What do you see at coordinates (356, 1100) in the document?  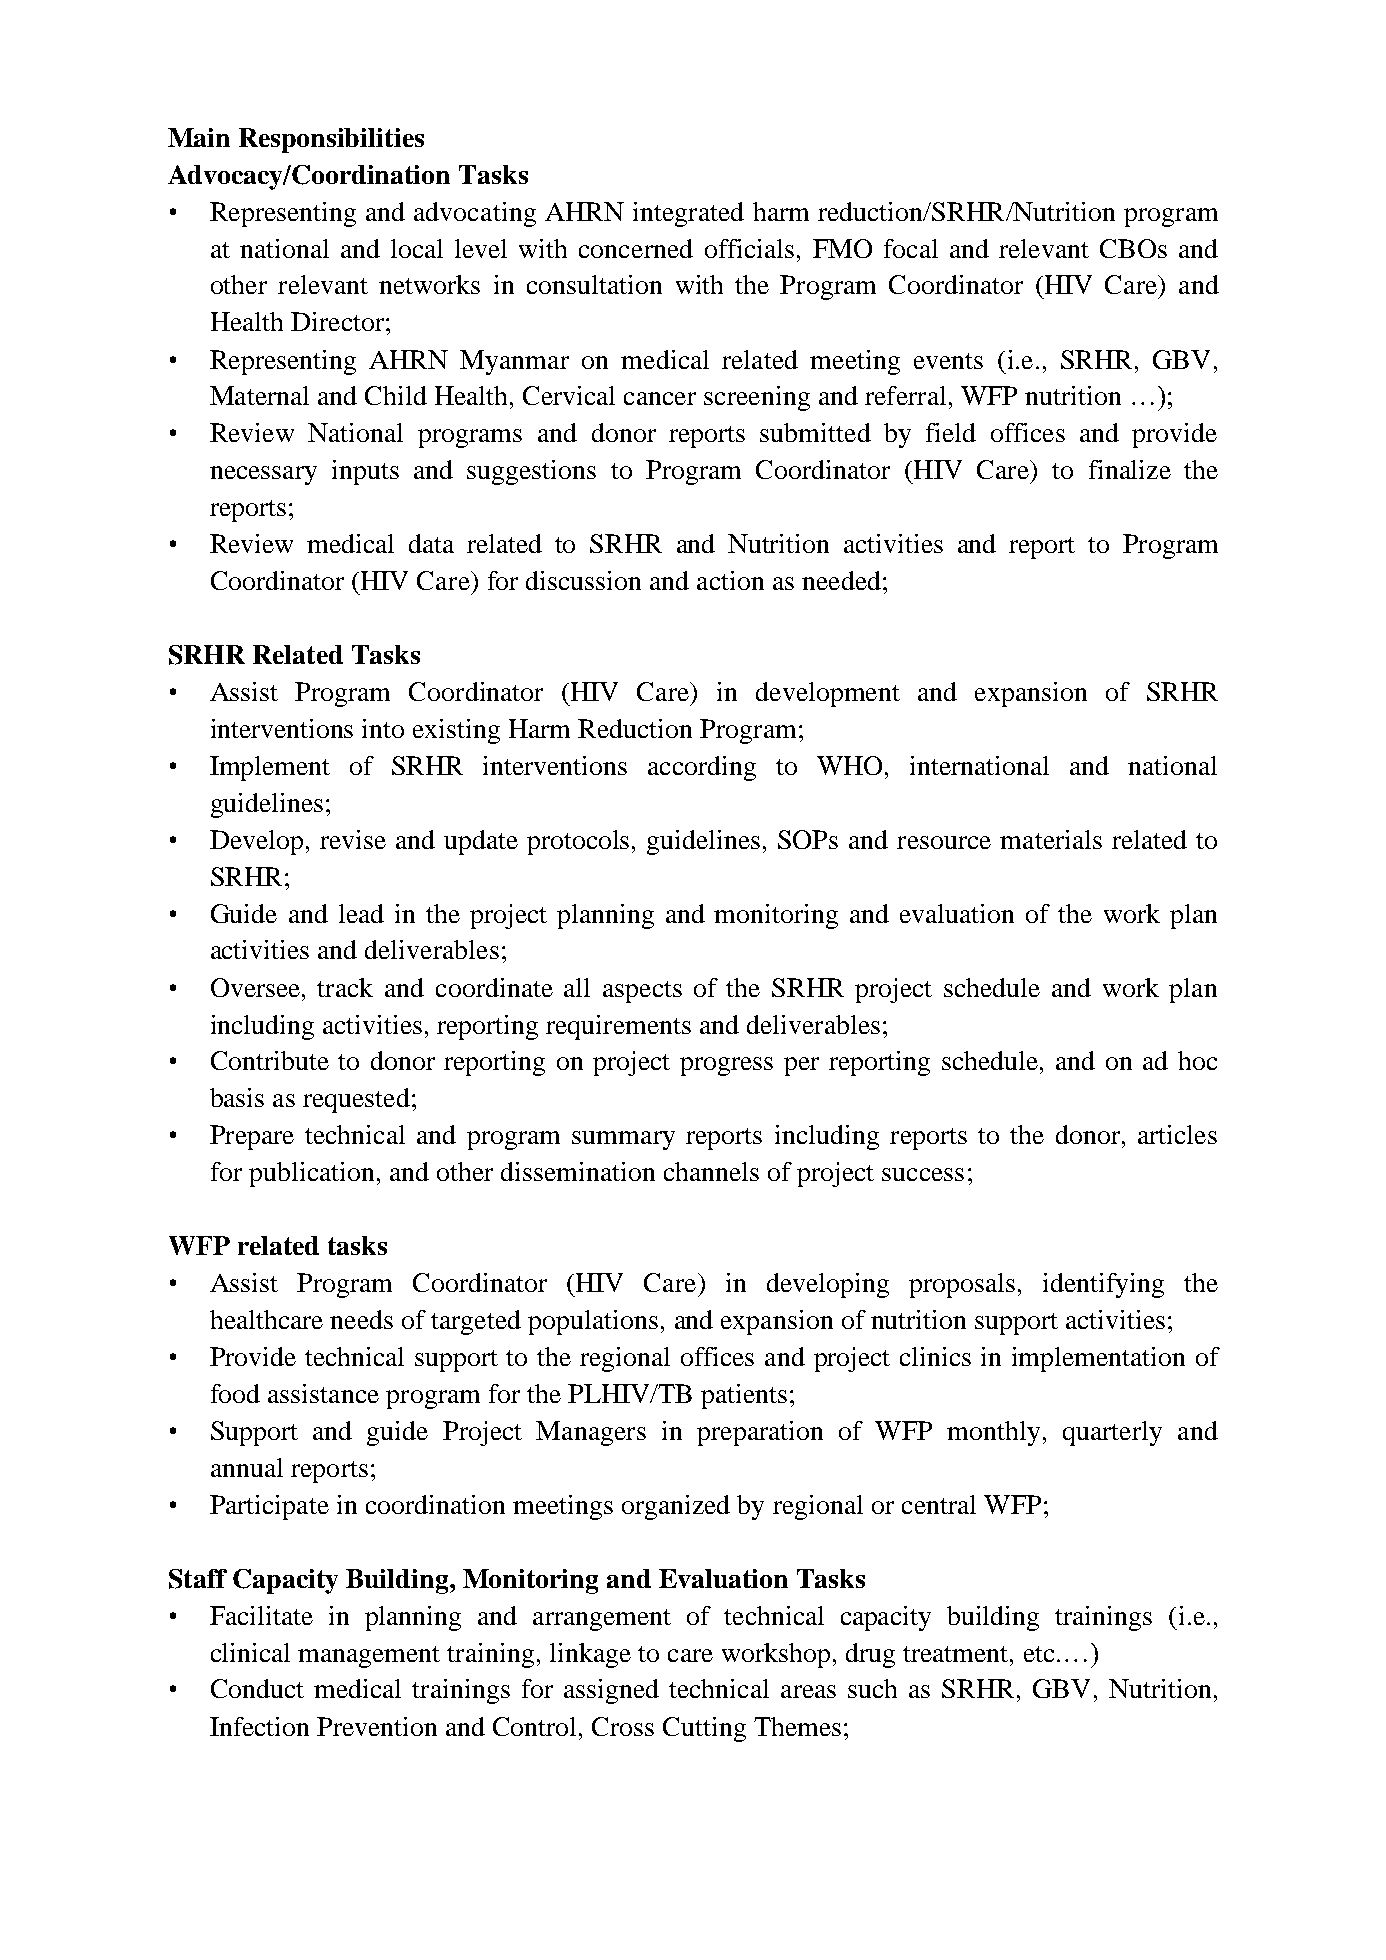 I see `requested` at bounding box center [356, 1100].
